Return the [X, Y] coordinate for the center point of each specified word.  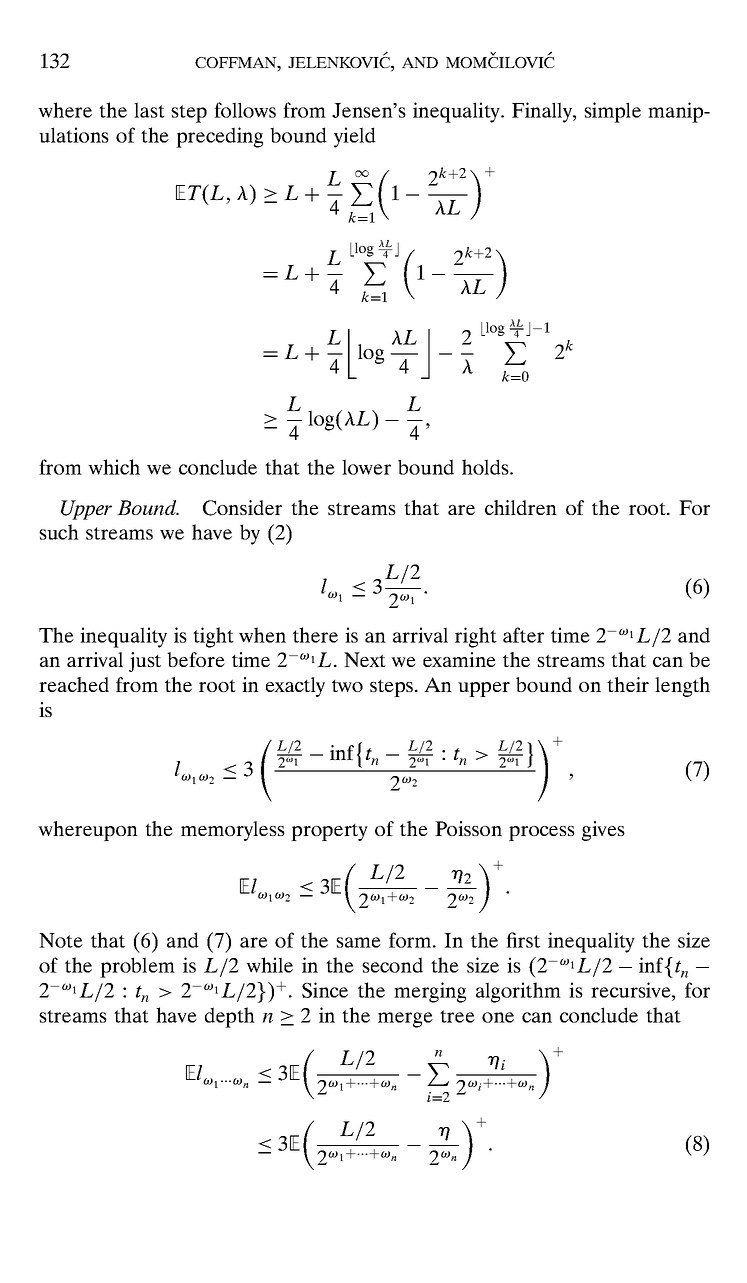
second [392, 965]
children [521, 507]
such [59, 532]
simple [612, 112]
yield [355, 137]
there [315, 635]
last [149, 110]
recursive [632, 990]
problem [137, 967]
